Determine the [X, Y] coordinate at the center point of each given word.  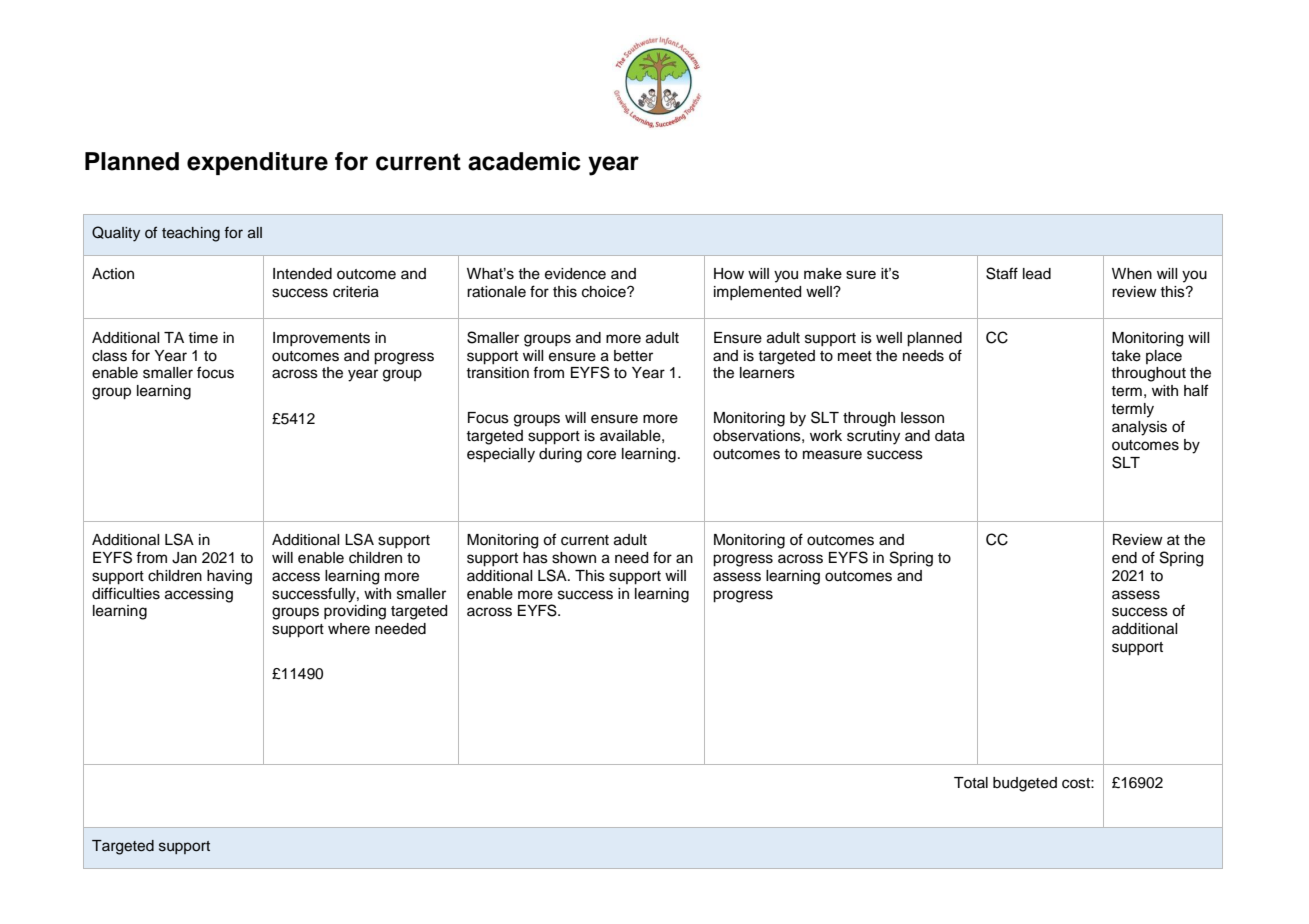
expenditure [257, 163]
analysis [1139, 428]
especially [501, 455]
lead [1037, 274]
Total [971, 782]
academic [524, 161]
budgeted [1025, 784]
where [349, 629]
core [601, 455]
